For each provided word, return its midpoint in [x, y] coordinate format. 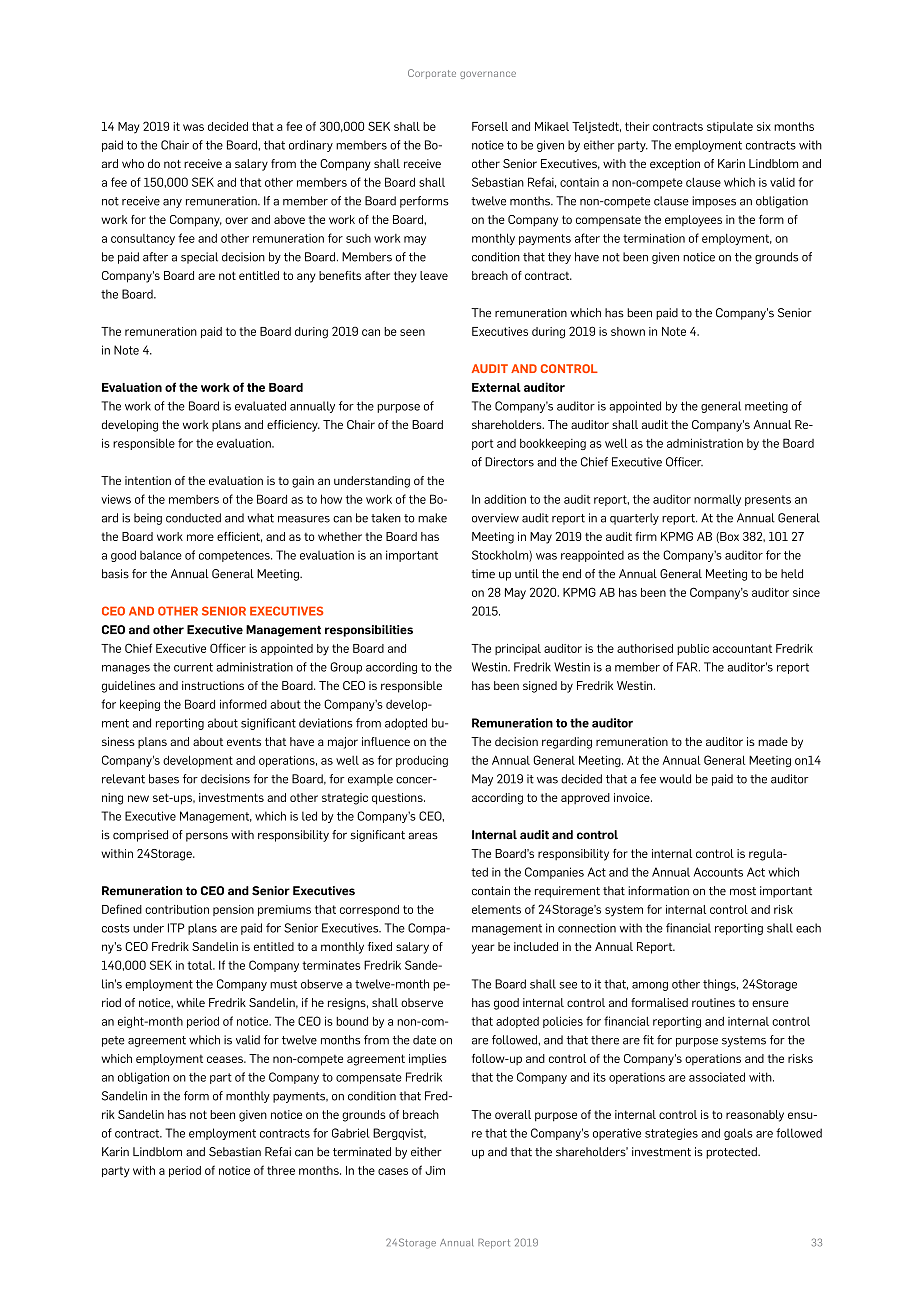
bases [164, 779]
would [675, 779]
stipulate [730, 127]
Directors [509, 462]
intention [148, 480]
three [281, 1170]
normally [717, 500]
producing [422, 761]
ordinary [311, 146]
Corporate [432, 74]
